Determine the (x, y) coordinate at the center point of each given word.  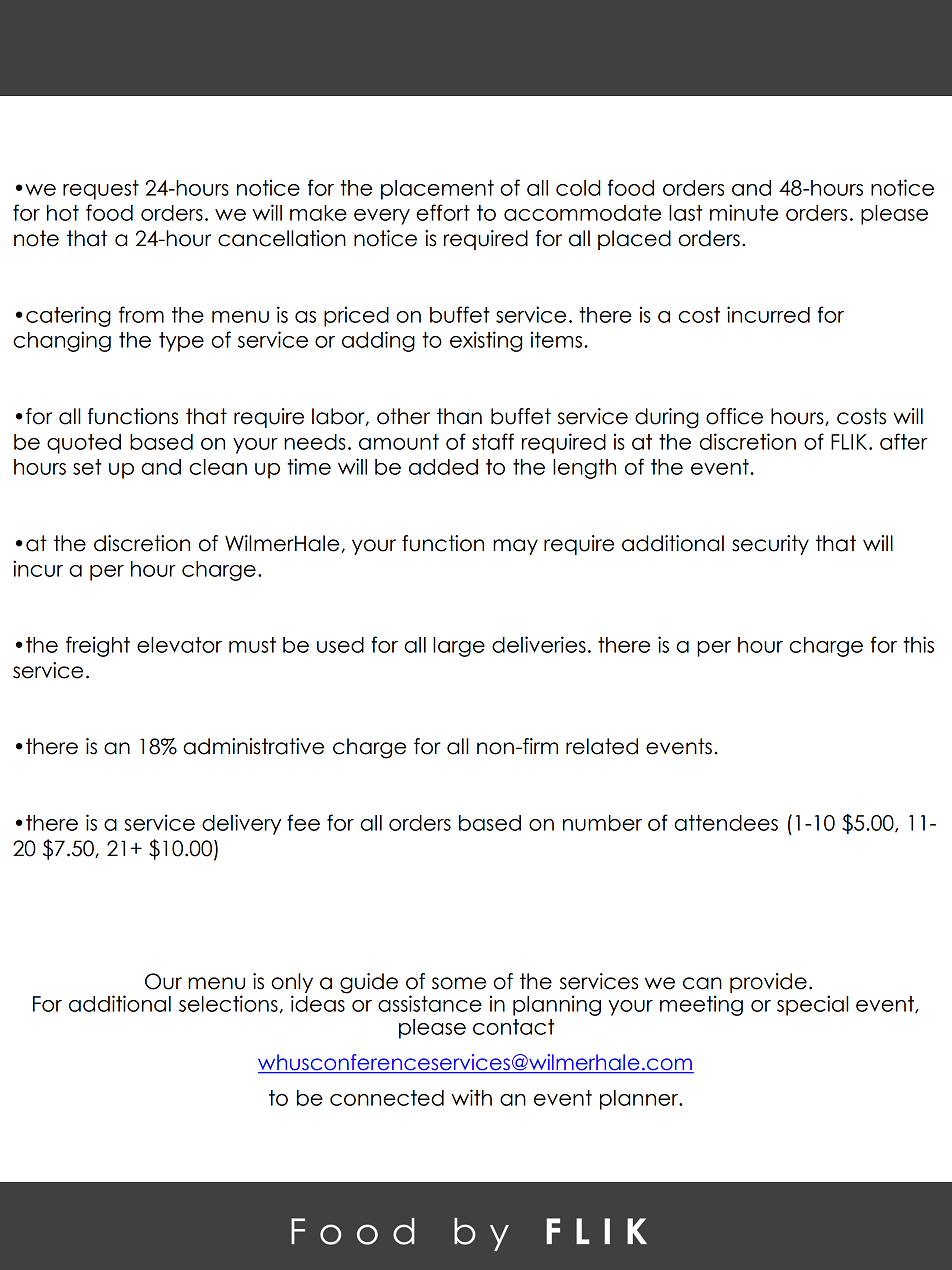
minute (744, 212)
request (101, 190)
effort (443, 212)
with (471, 1097)
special (813, 1005)
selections (228, 1003)
